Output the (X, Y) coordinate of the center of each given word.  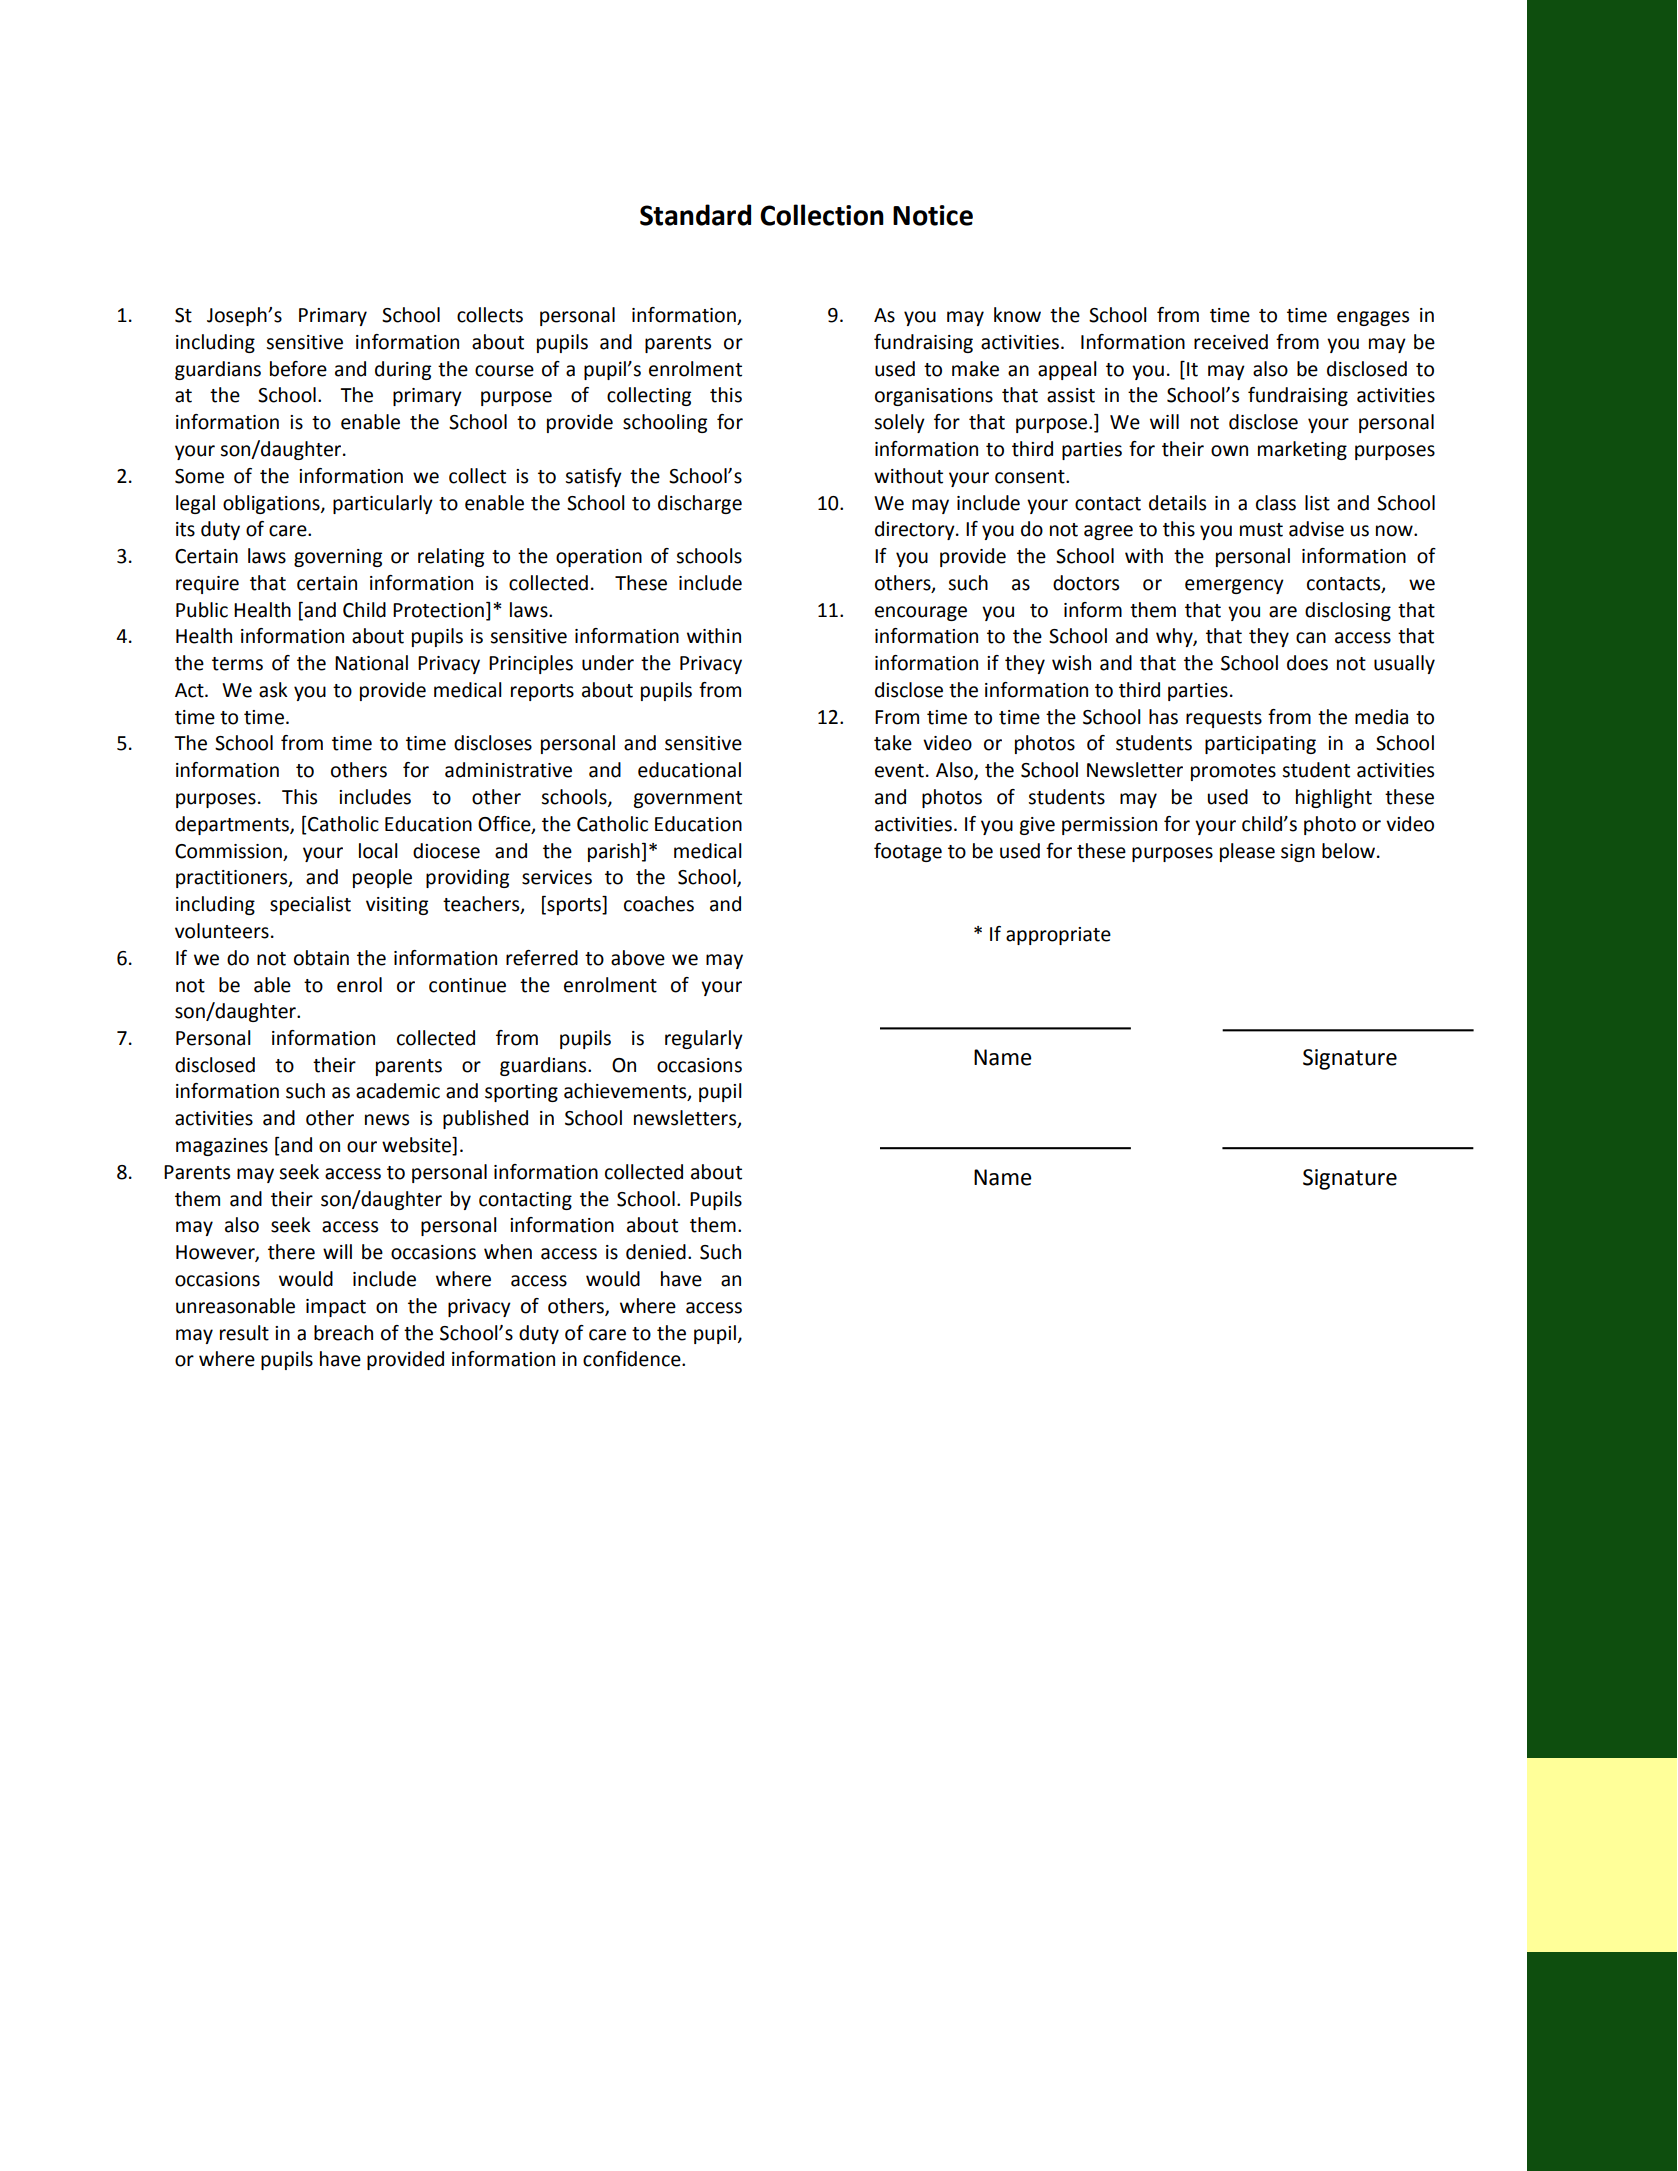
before (298, 369)
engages (1373, 318)
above (638, 958)
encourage (921, 613)
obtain (321, 958)
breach (343, 1333)
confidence (633, 1359)
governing (338, 558)
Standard (695, 215)
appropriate (1058, 936)
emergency (1234, 586)
